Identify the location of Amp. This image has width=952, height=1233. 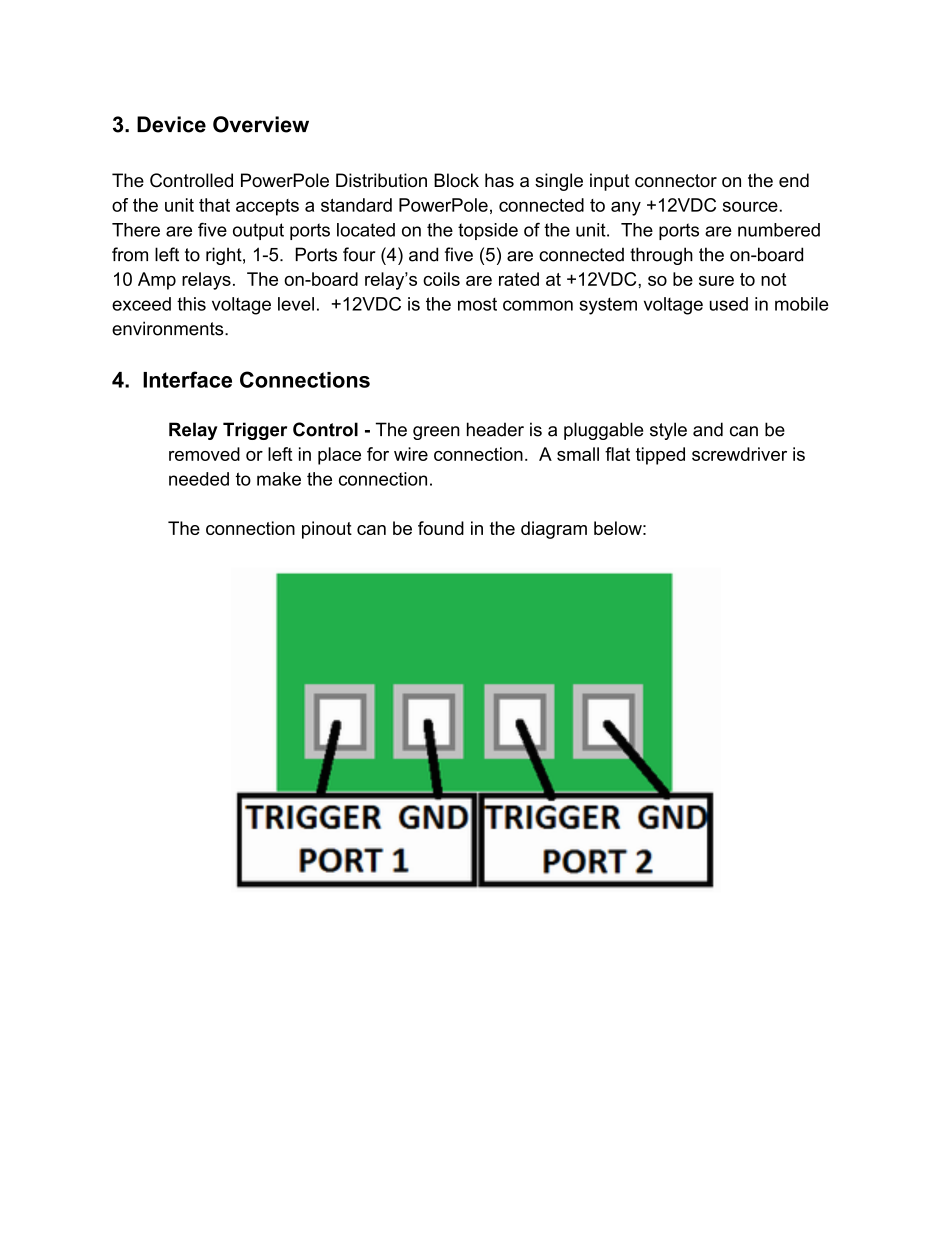
(157, 281).
